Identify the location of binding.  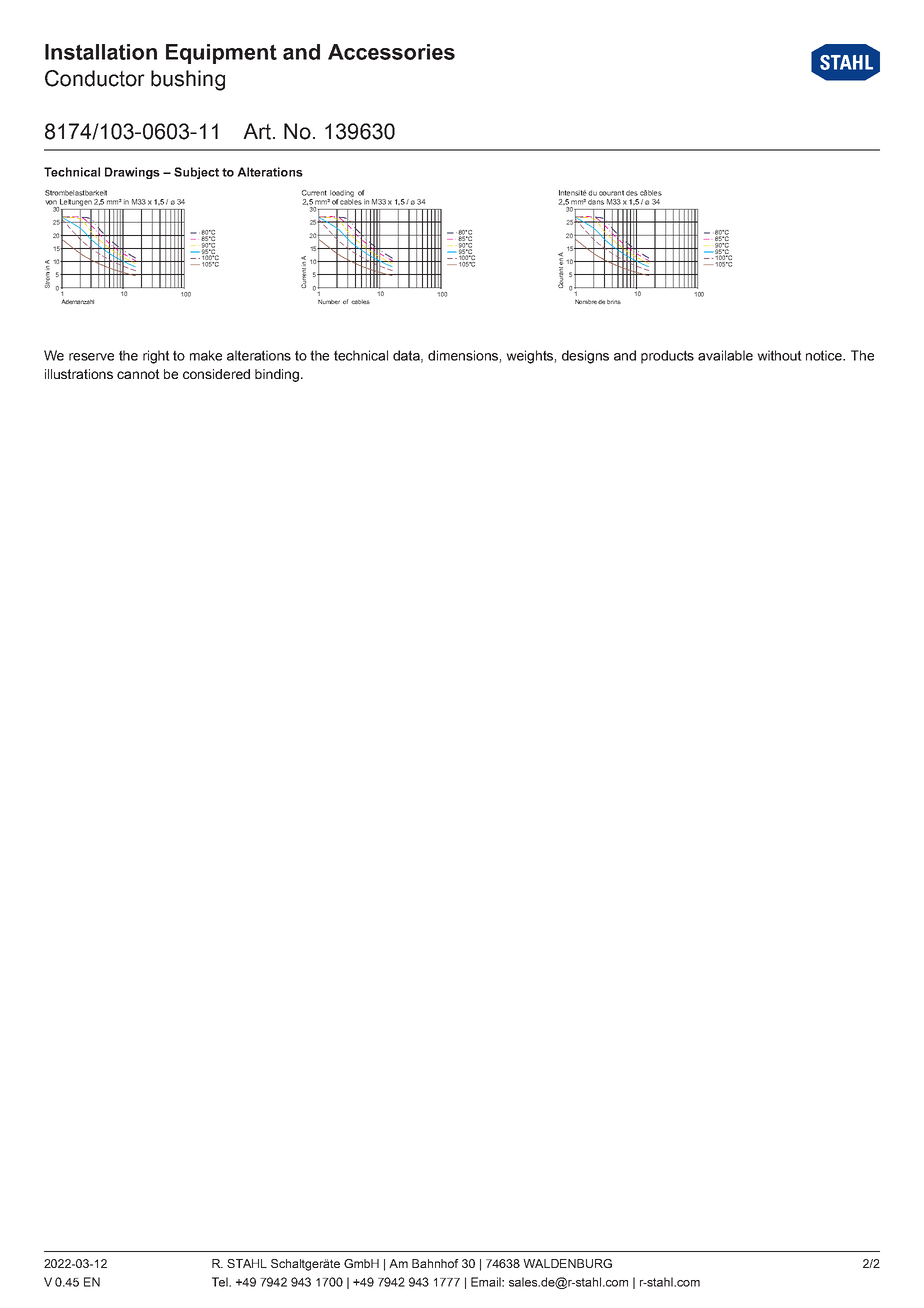
(278, 375).
